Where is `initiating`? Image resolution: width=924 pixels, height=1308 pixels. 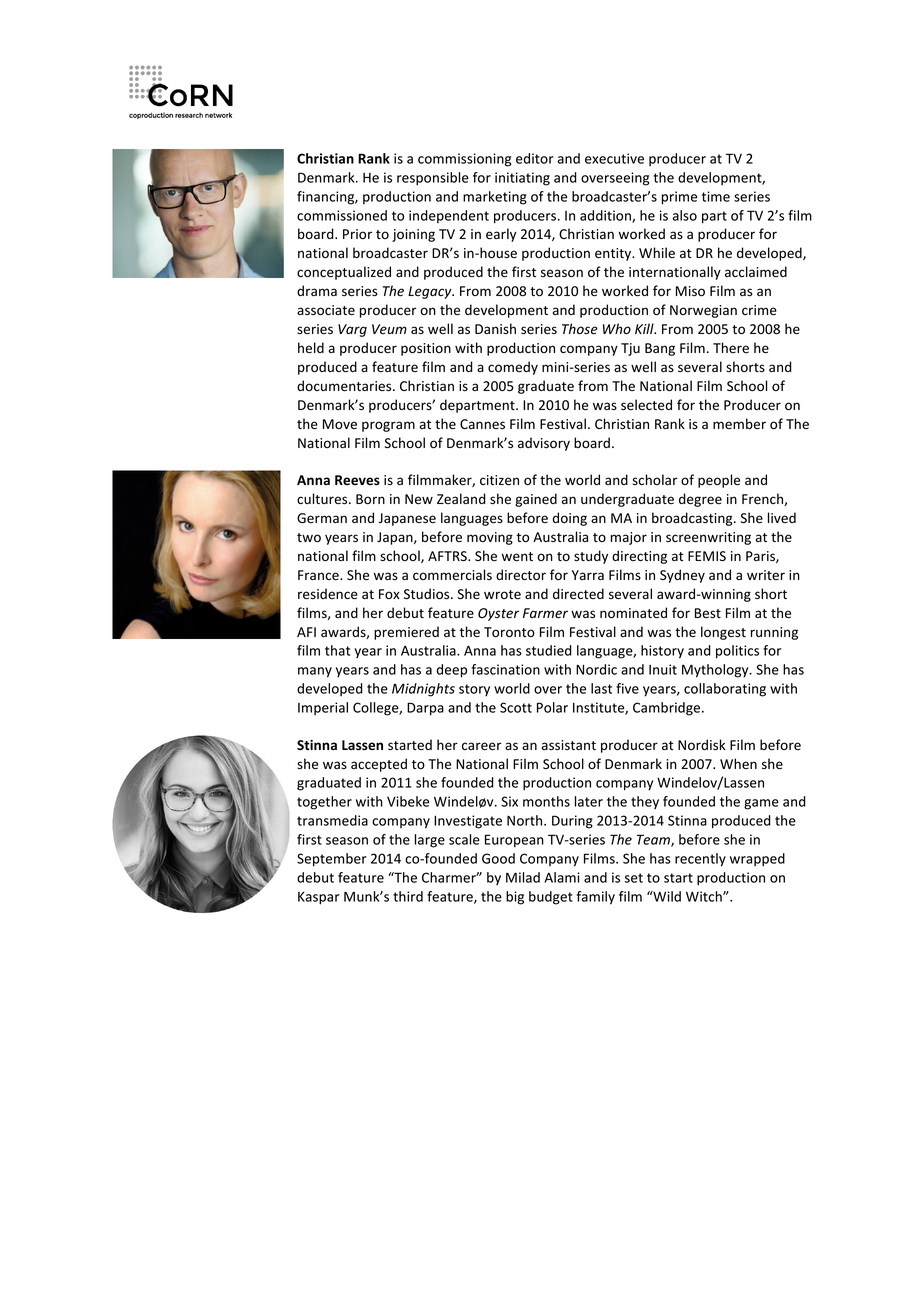 initiating is located at coordinates (522, 179).
